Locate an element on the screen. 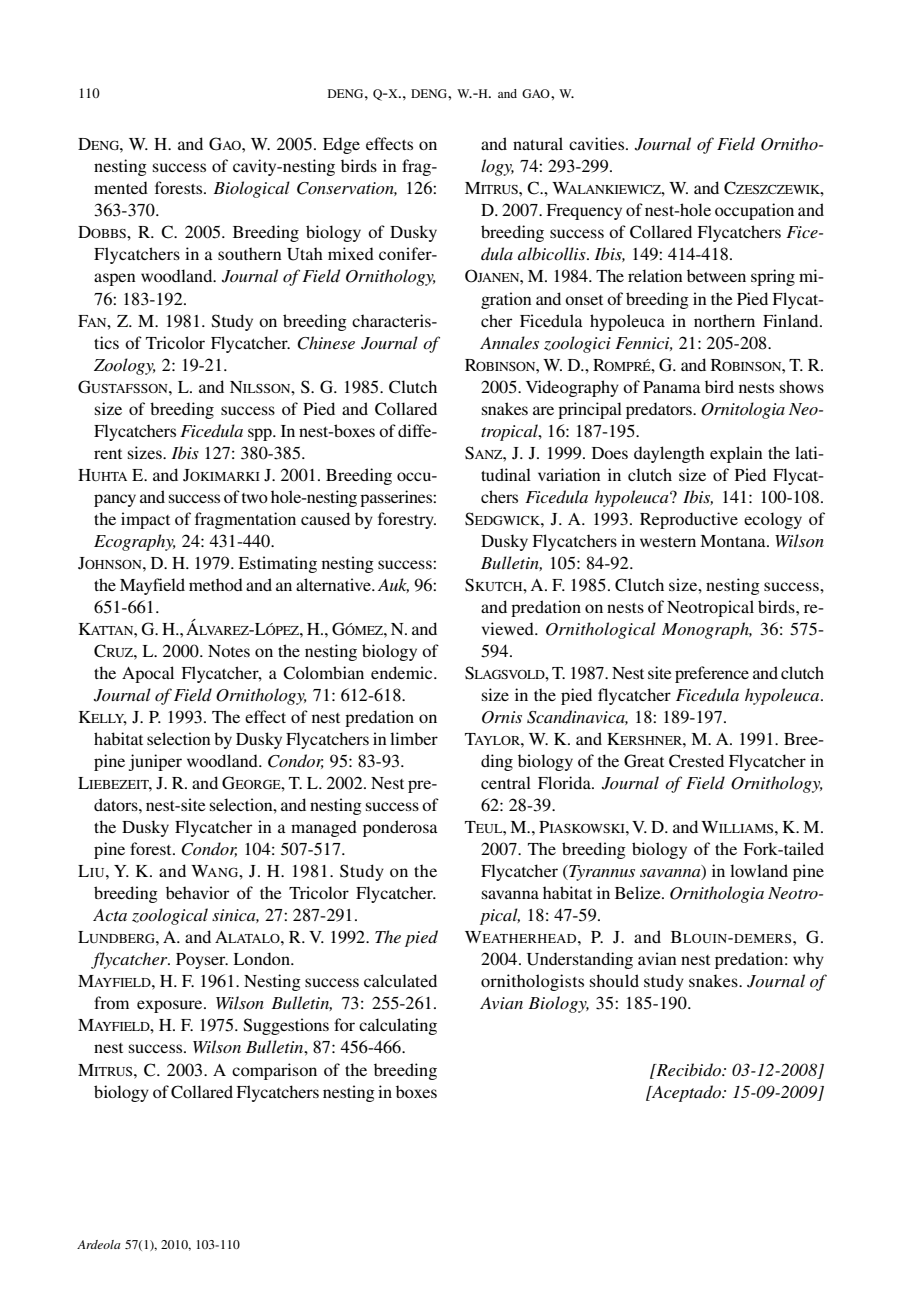  caused is located at coordinates (325, 518).
